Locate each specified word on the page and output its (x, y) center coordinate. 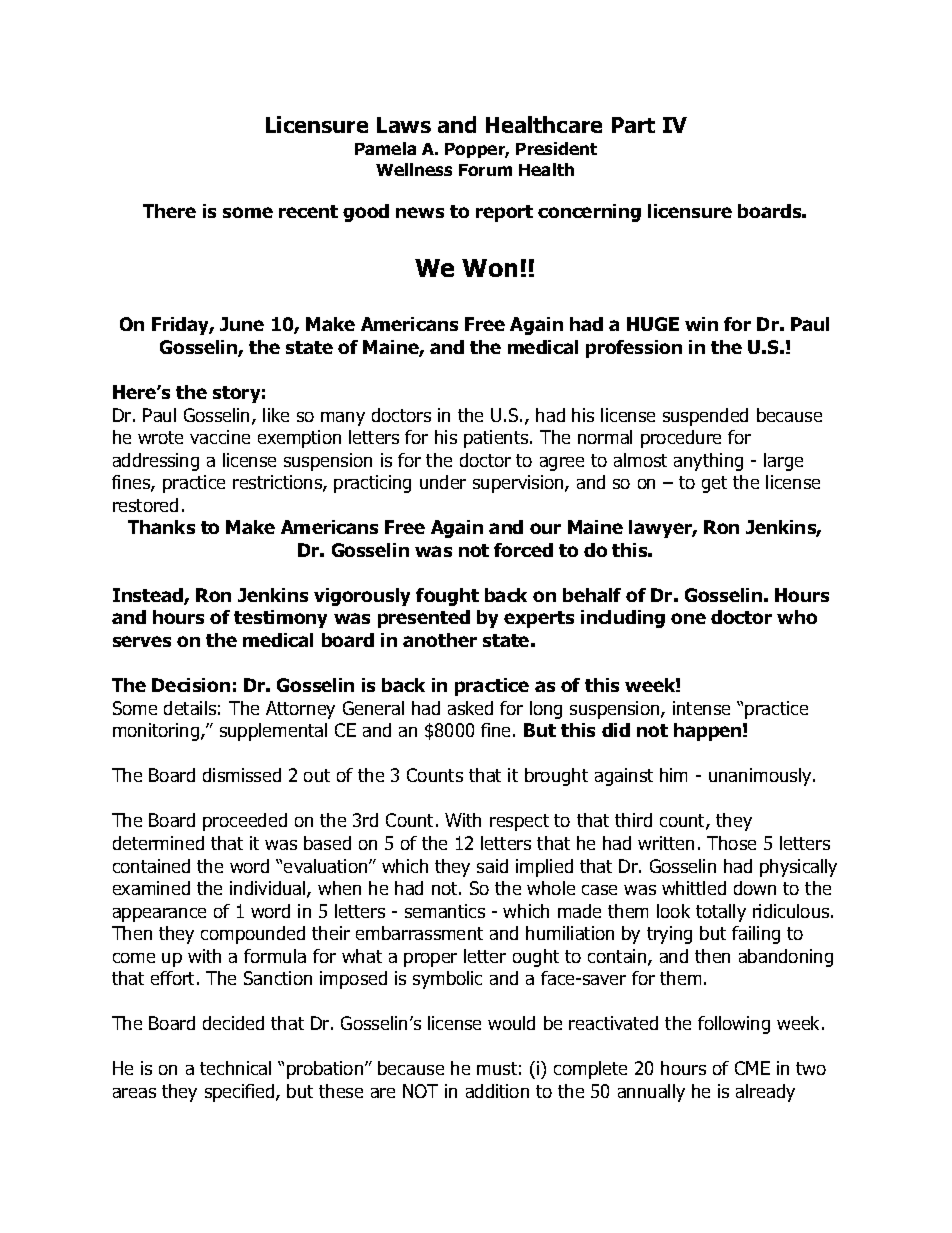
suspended (705, 417)
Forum (485, 170)
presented (424, 619)
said (492, 866)
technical (235, 1068)
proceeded (245, 822)
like (276, 415)
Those (731, 843)
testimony (280, 619)
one (688, 618)
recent (308, 211)
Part (633, 125)
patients (497, 439)
